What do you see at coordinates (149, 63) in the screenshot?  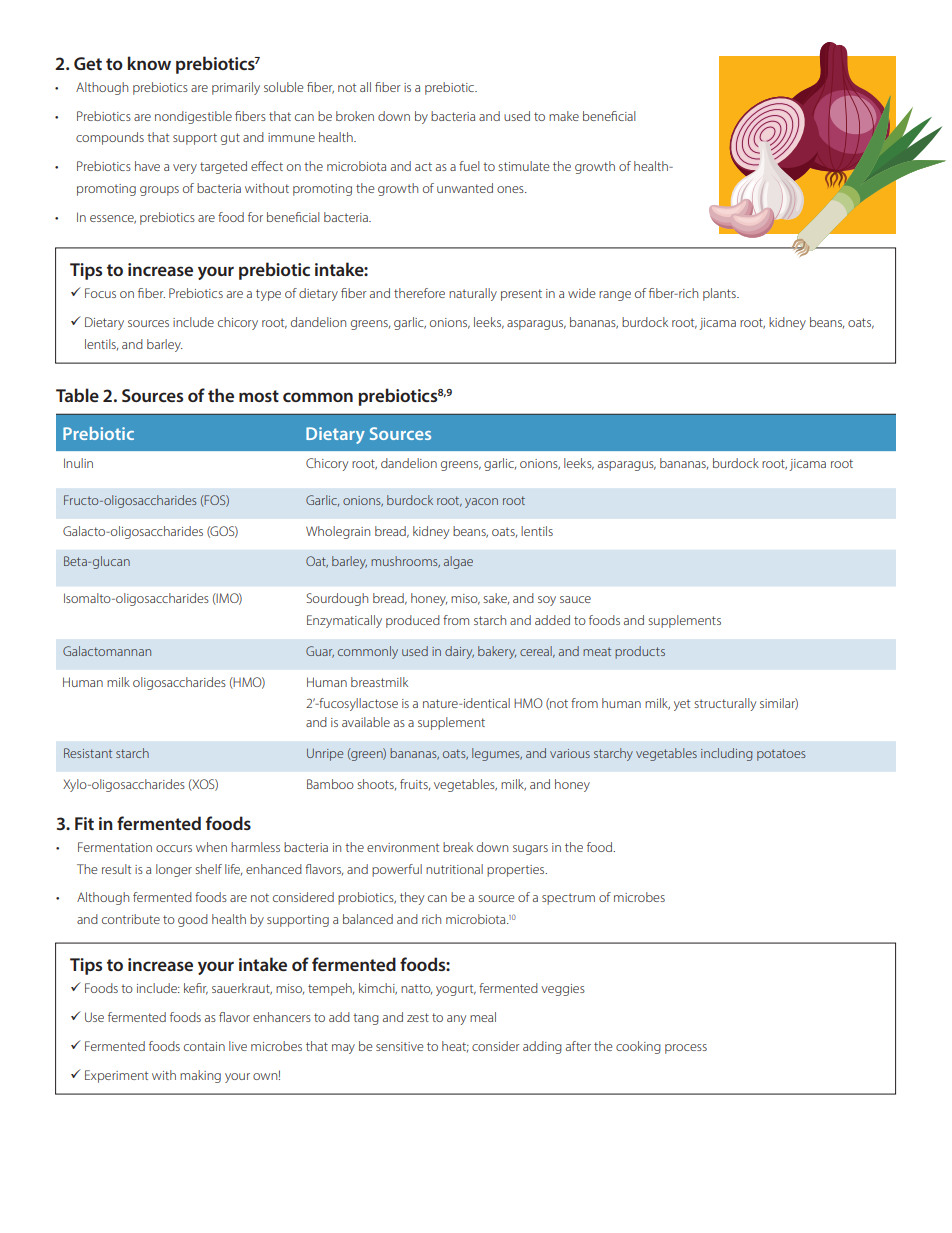 I see `know` at bounding box center [149, 63].
